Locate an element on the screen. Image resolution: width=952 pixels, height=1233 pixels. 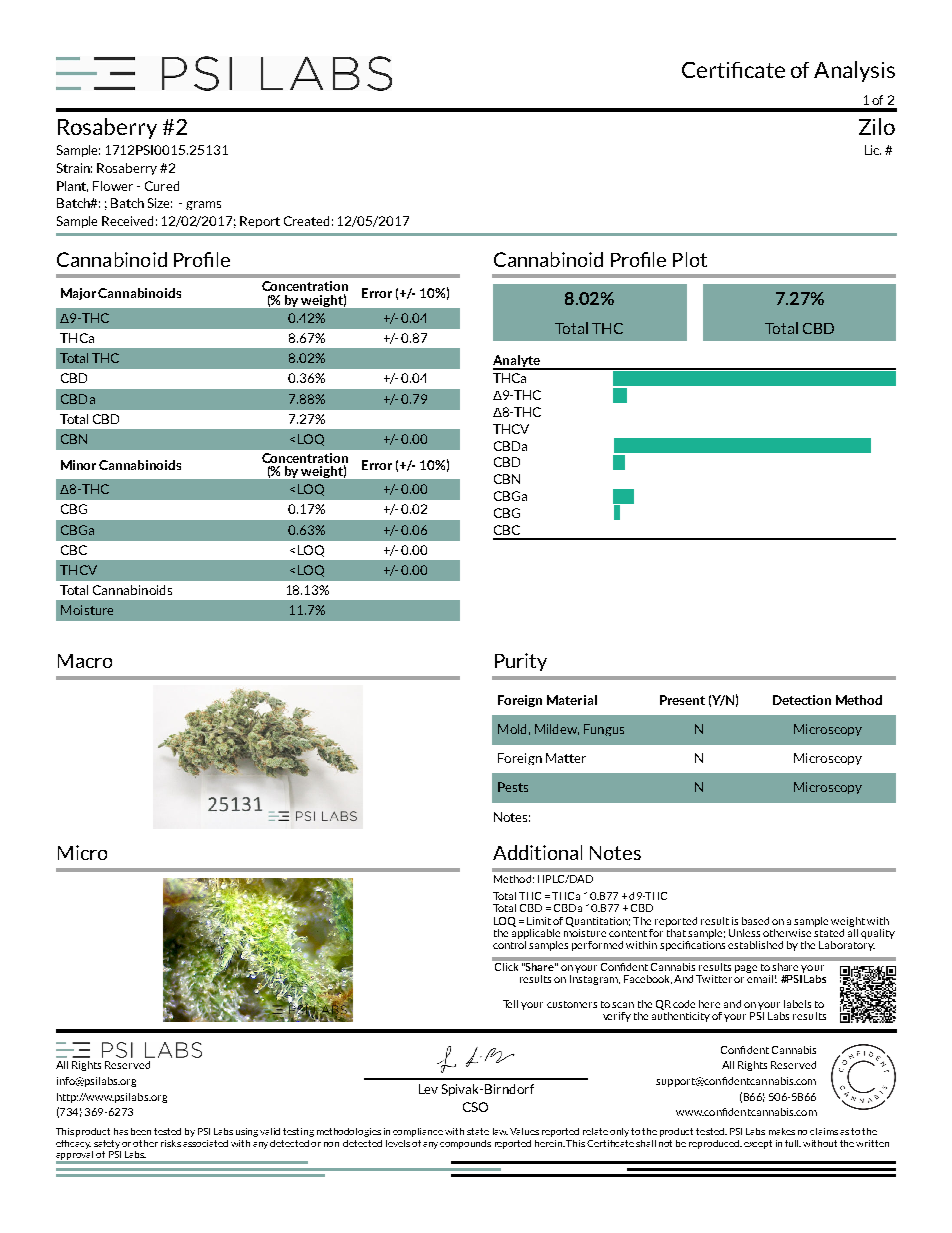
Fungus is located at coordinates (604, 730).
